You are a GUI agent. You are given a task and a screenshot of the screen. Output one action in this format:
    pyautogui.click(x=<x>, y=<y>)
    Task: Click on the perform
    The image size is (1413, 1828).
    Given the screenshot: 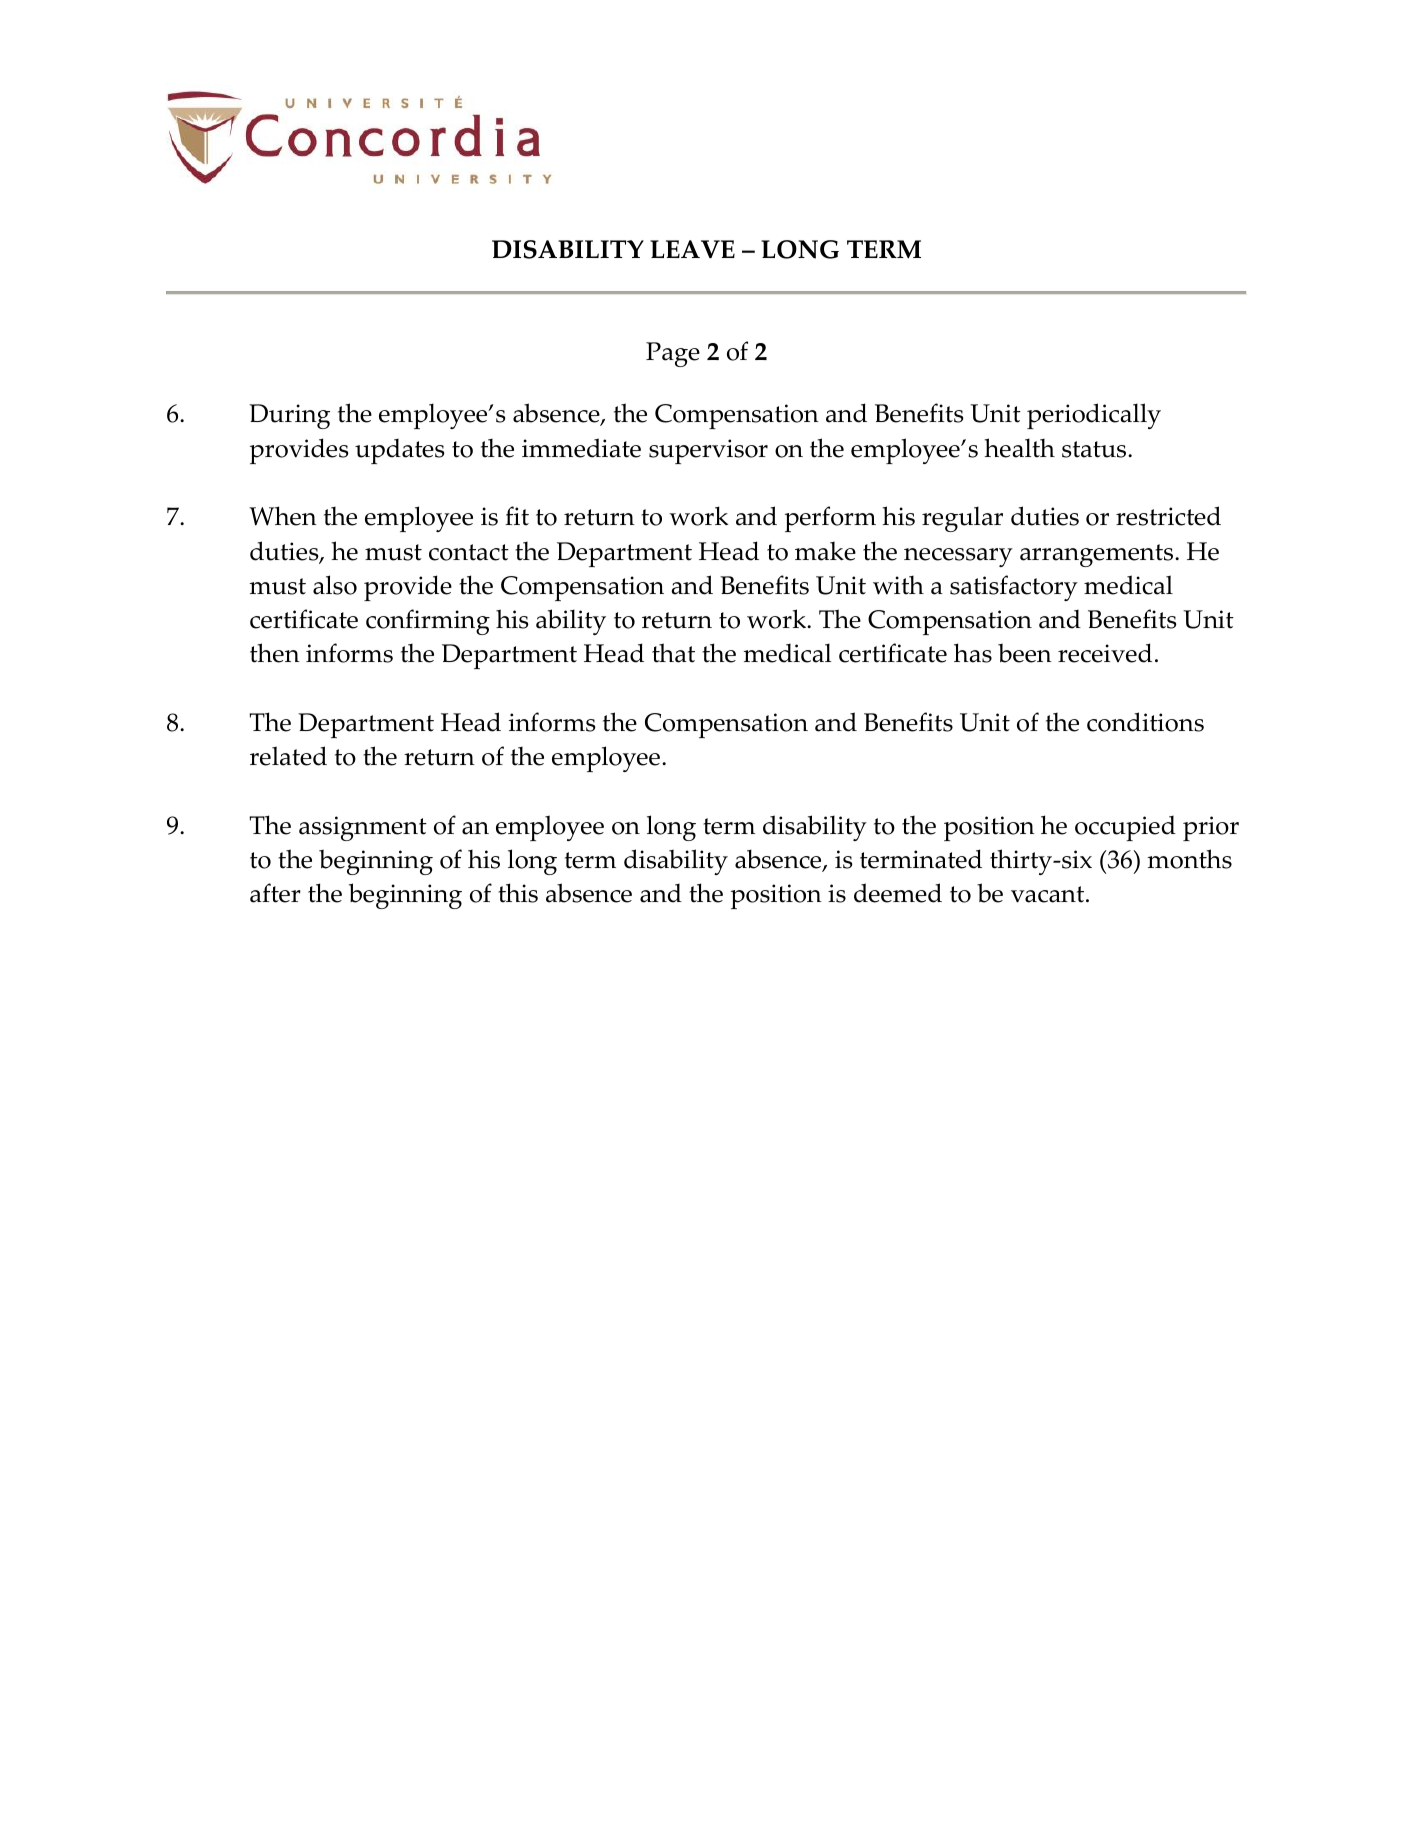 What is the action you would take?
    pyautogui.click(x=830, y=519)
